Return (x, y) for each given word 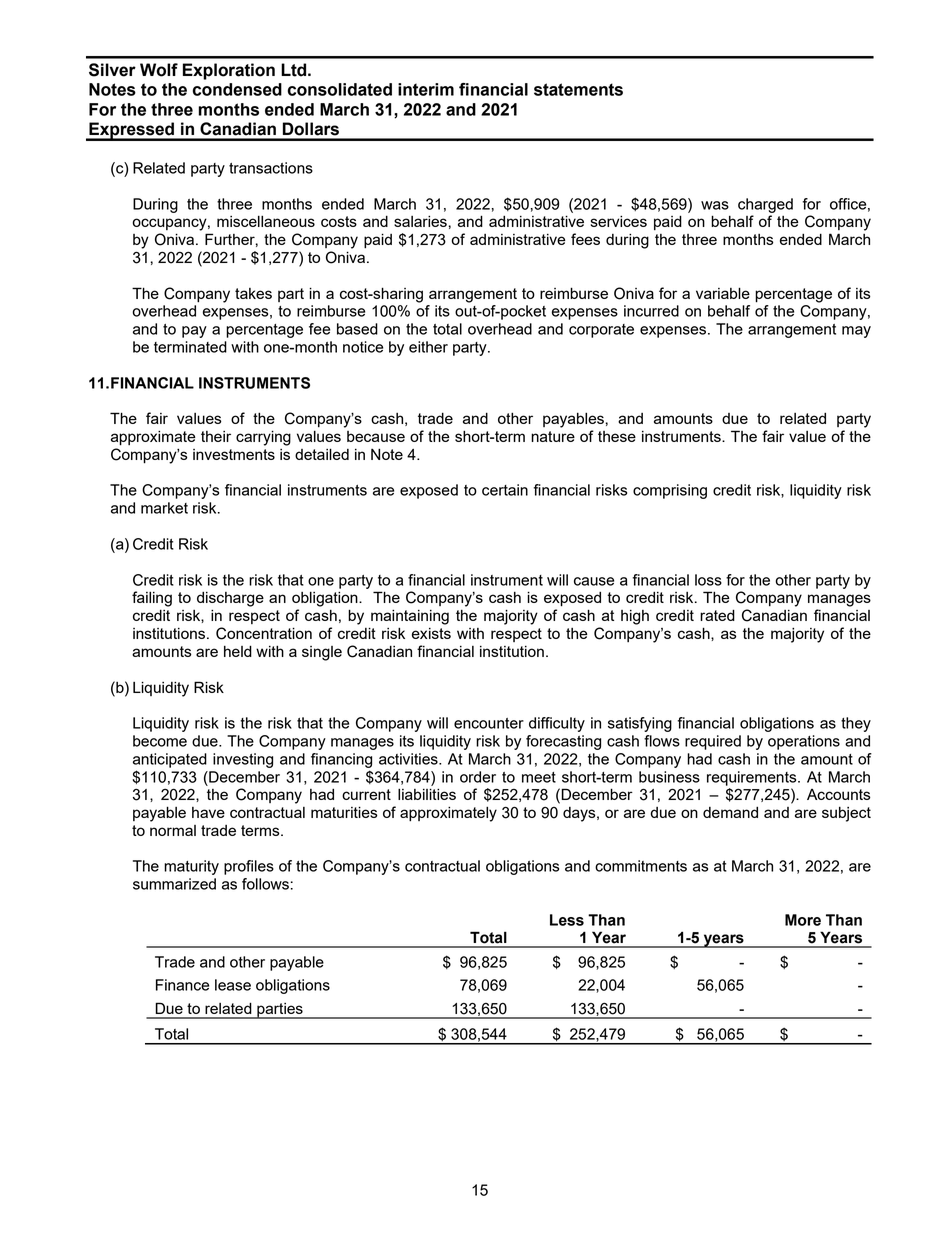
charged (765, 205)
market (164, 508)
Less (567, 920)
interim (426, 89)
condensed (237, 89)
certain (505, 490)
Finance (182, 985)
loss (708, 580)
